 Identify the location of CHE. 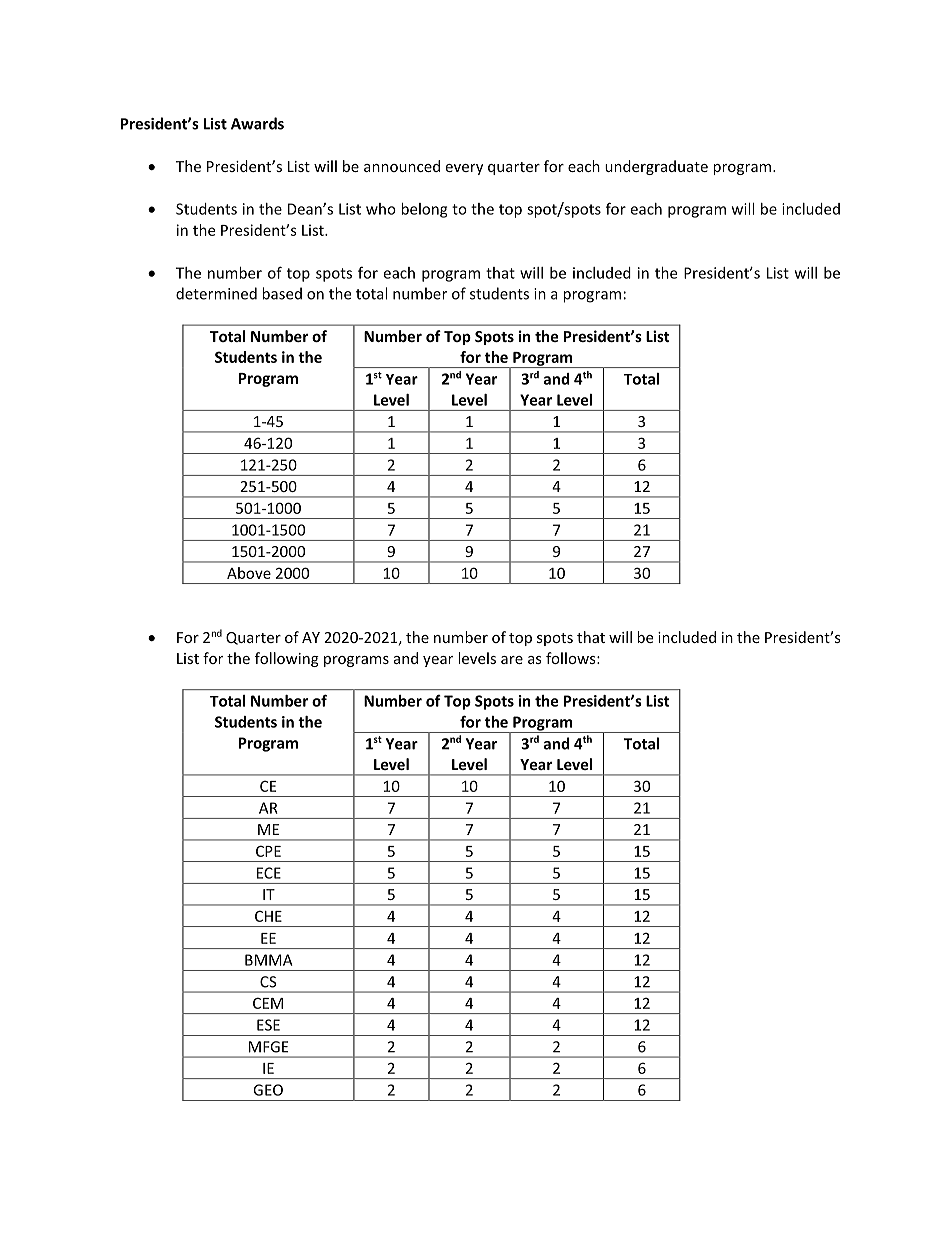
(268, 916).
